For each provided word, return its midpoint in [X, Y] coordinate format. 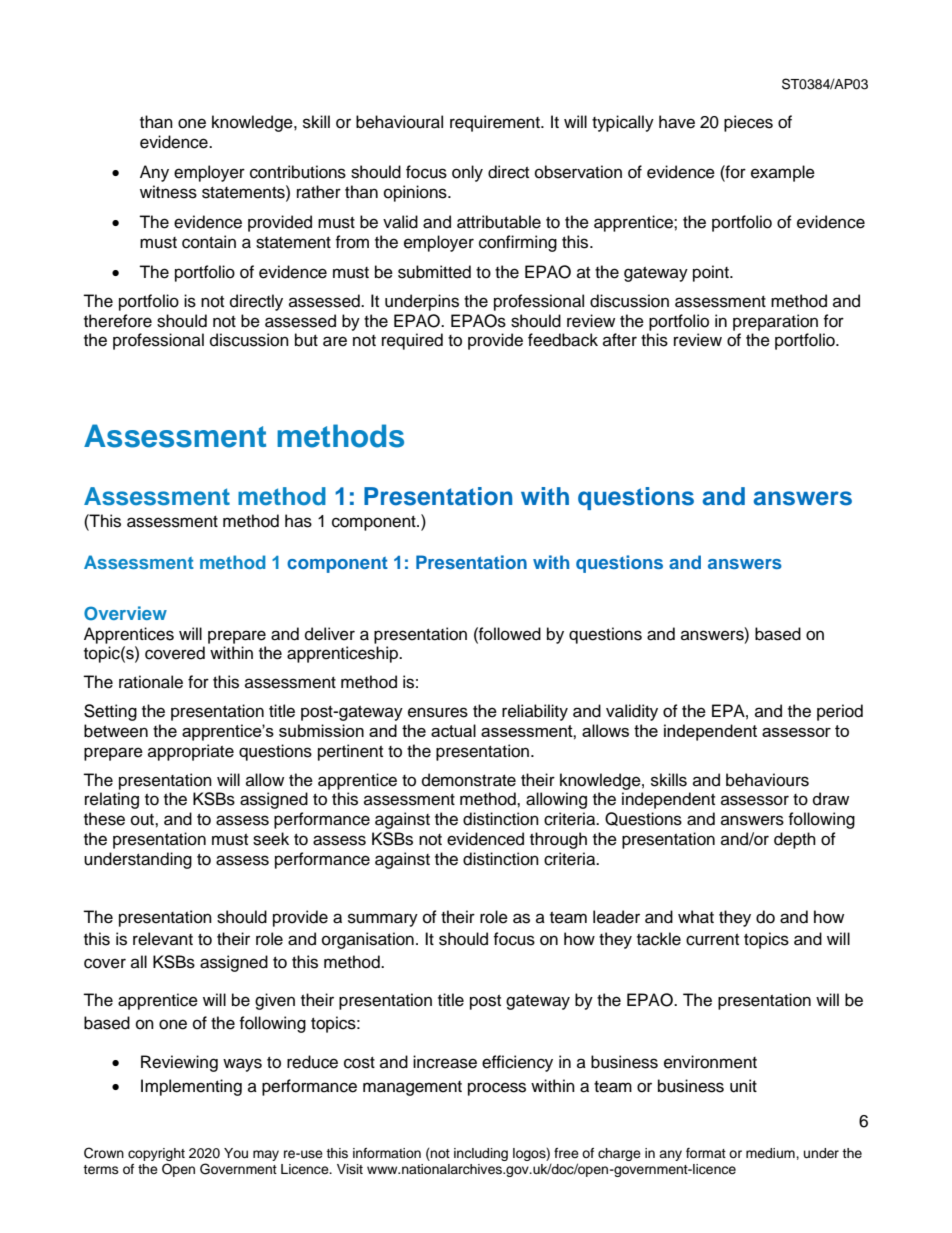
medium [771, 1153]
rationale [151, 682]
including [481, 1154]
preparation [775, 322]
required [412, 341]
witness [168, 192]
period [840, 712]
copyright [156, 1156]
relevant [163, 939]
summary [383, 920]
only [467, 173]
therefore [118, 321]
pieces [748, 123]
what [696, 917]
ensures [438, 712]
